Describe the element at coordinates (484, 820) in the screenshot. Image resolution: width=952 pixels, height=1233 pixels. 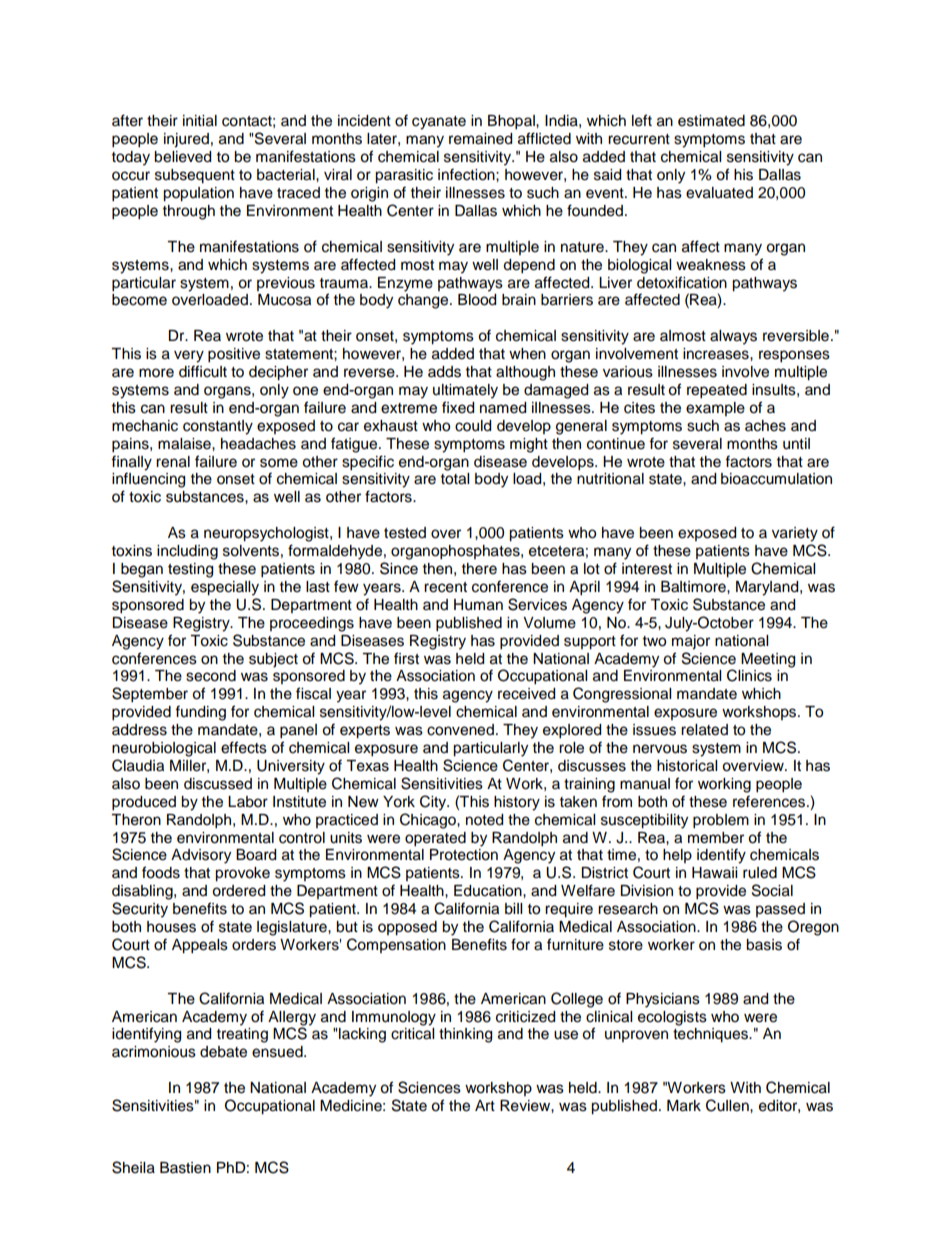
I see `noted` at that location.
